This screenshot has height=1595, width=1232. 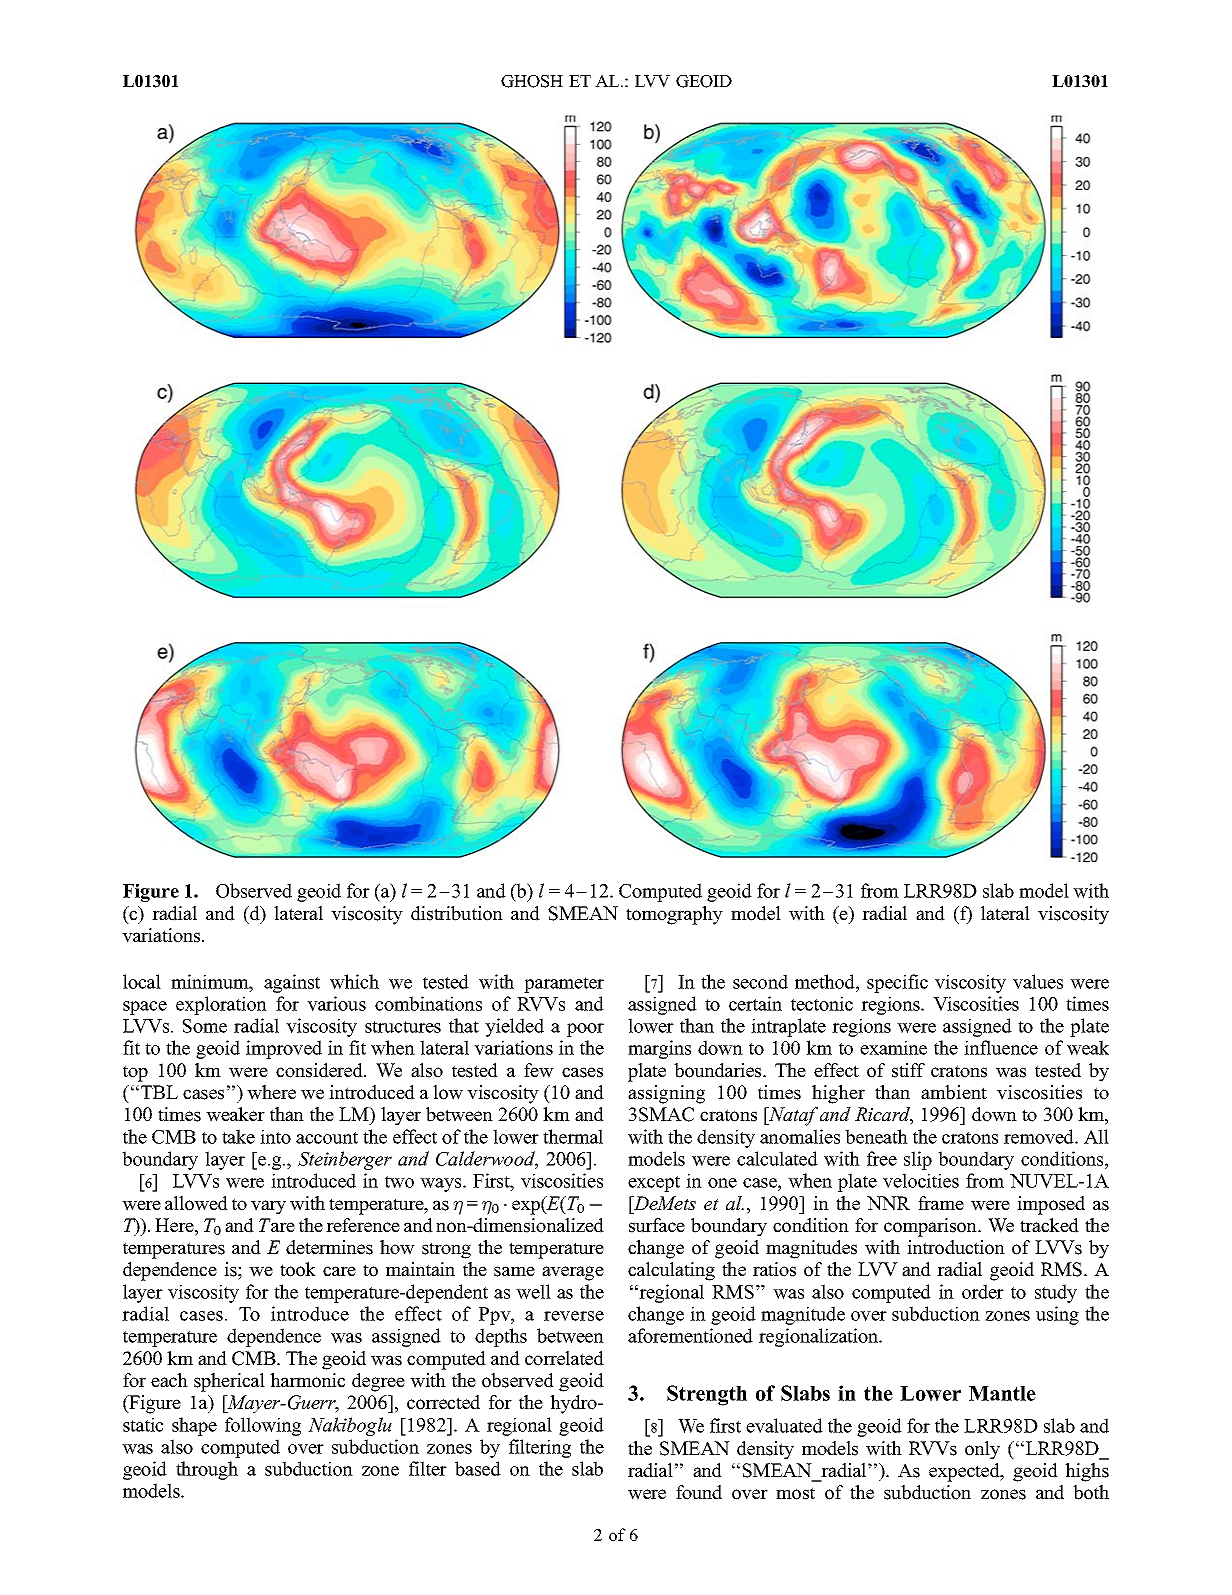 I want to click on specific, so click(x=897, y=983).
